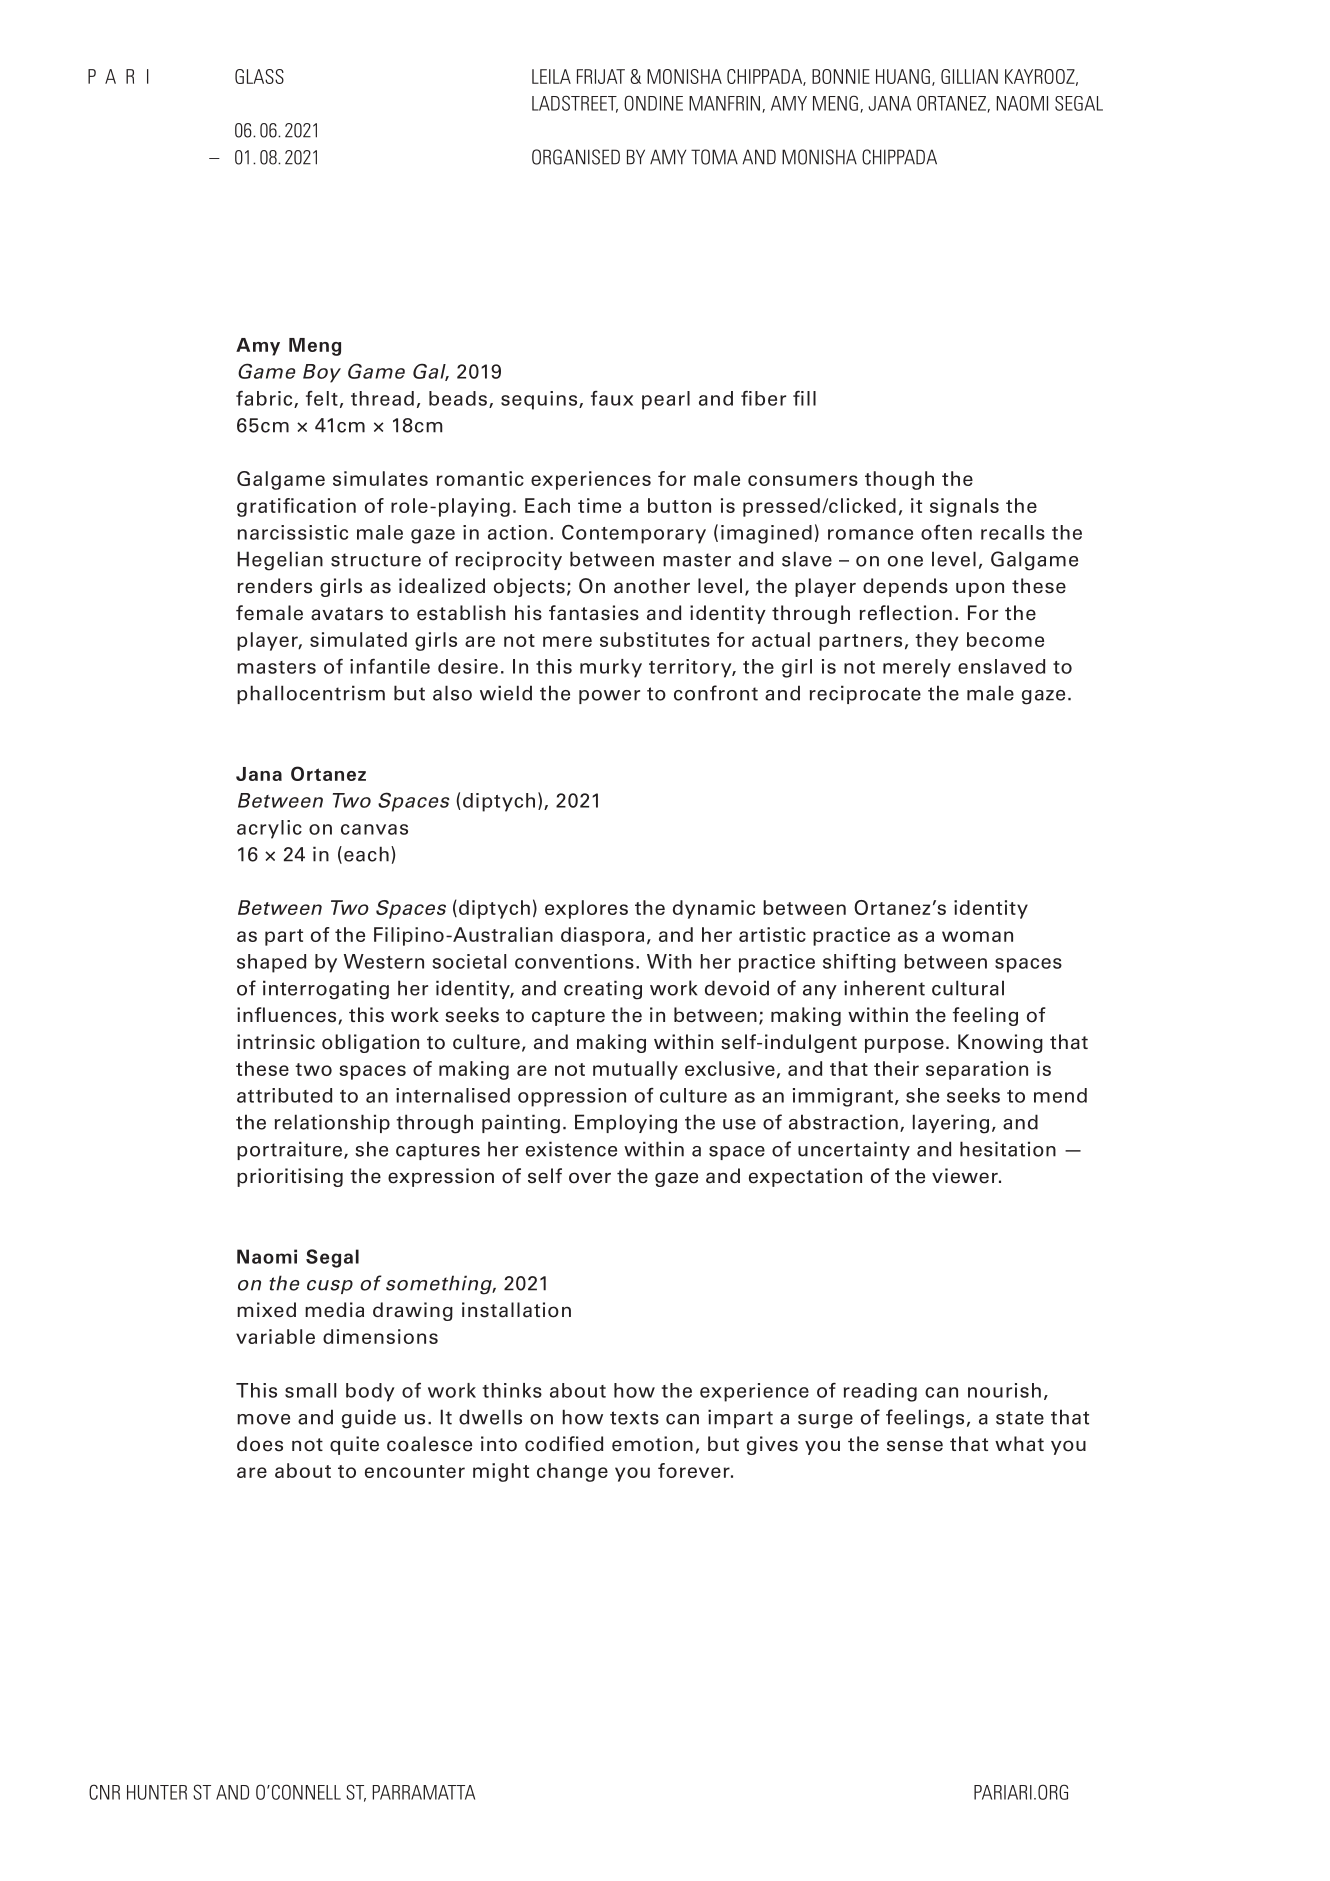  Describe the element at coordinates (271, 963) in the document. I see `shaped` at that location.
